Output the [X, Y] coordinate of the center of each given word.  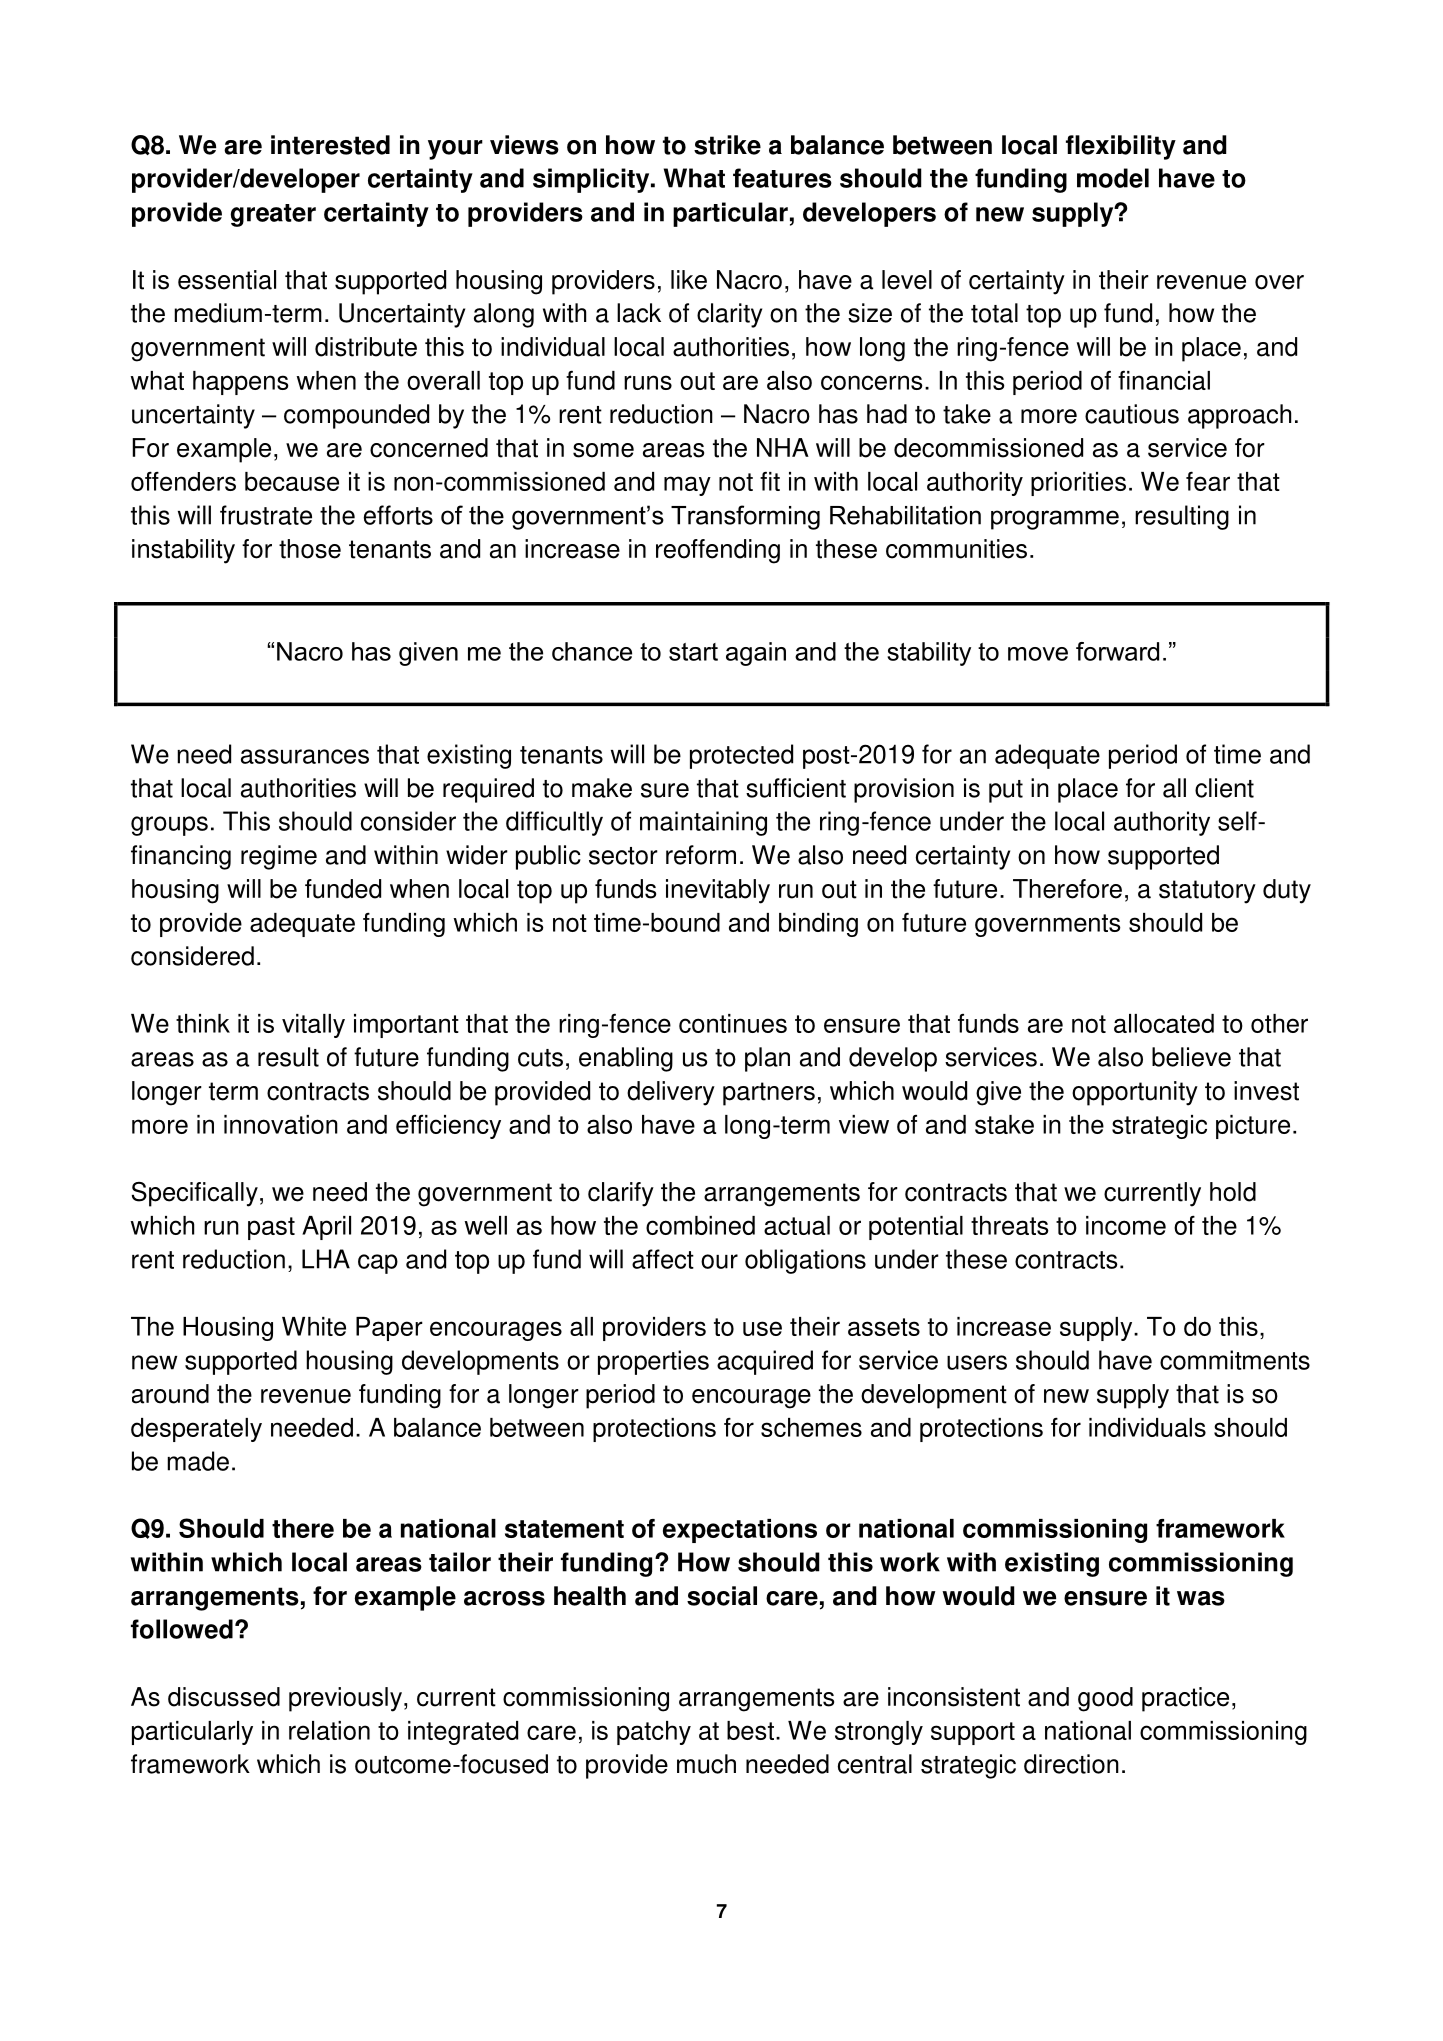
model [1113, 178]
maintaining [703, 823]
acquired [765, 1362]
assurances [305, 756]
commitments [1235, 1360]
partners [769, 1094]
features [782, 178]
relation [329, 1730]
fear [1208, 481]
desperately [196, 1430]
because [292, 481]
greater [273, 215]
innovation [281, 1124]
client [1224, 788]
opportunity [1135, 1093]
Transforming [745, 517]
